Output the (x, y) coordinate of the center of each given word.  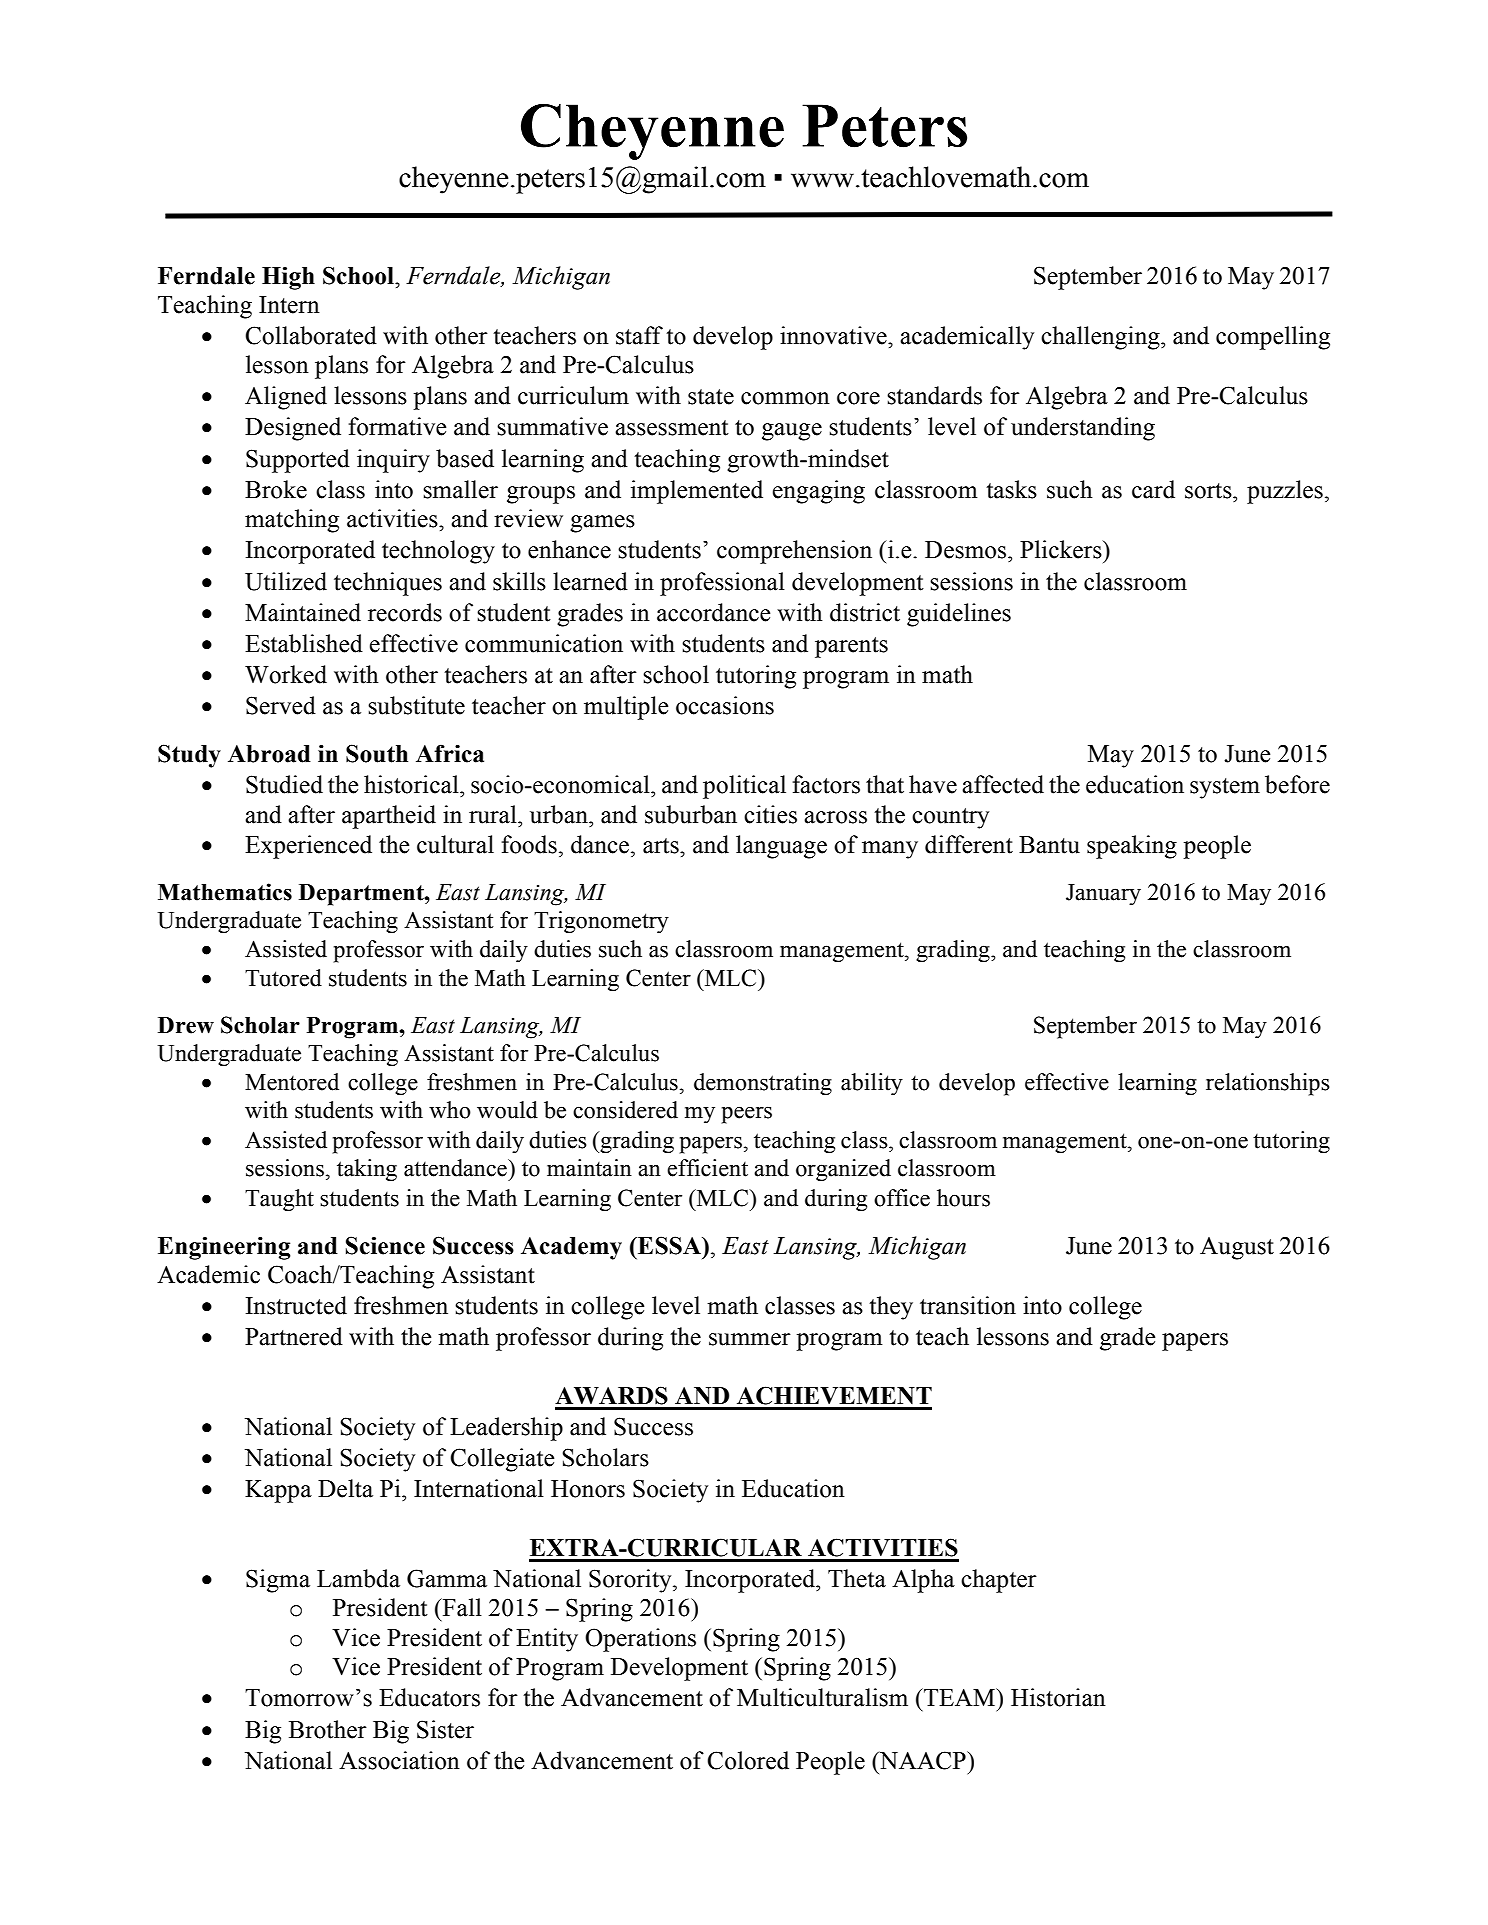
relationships (1268, 1084)
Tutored (283, 978)
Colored (748, 1760)
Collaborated (311, 335)
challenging (1101, 338)
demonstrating (763, 1084)
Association (399, 1760)
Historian (1058, 1697)
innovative (834, 335)
